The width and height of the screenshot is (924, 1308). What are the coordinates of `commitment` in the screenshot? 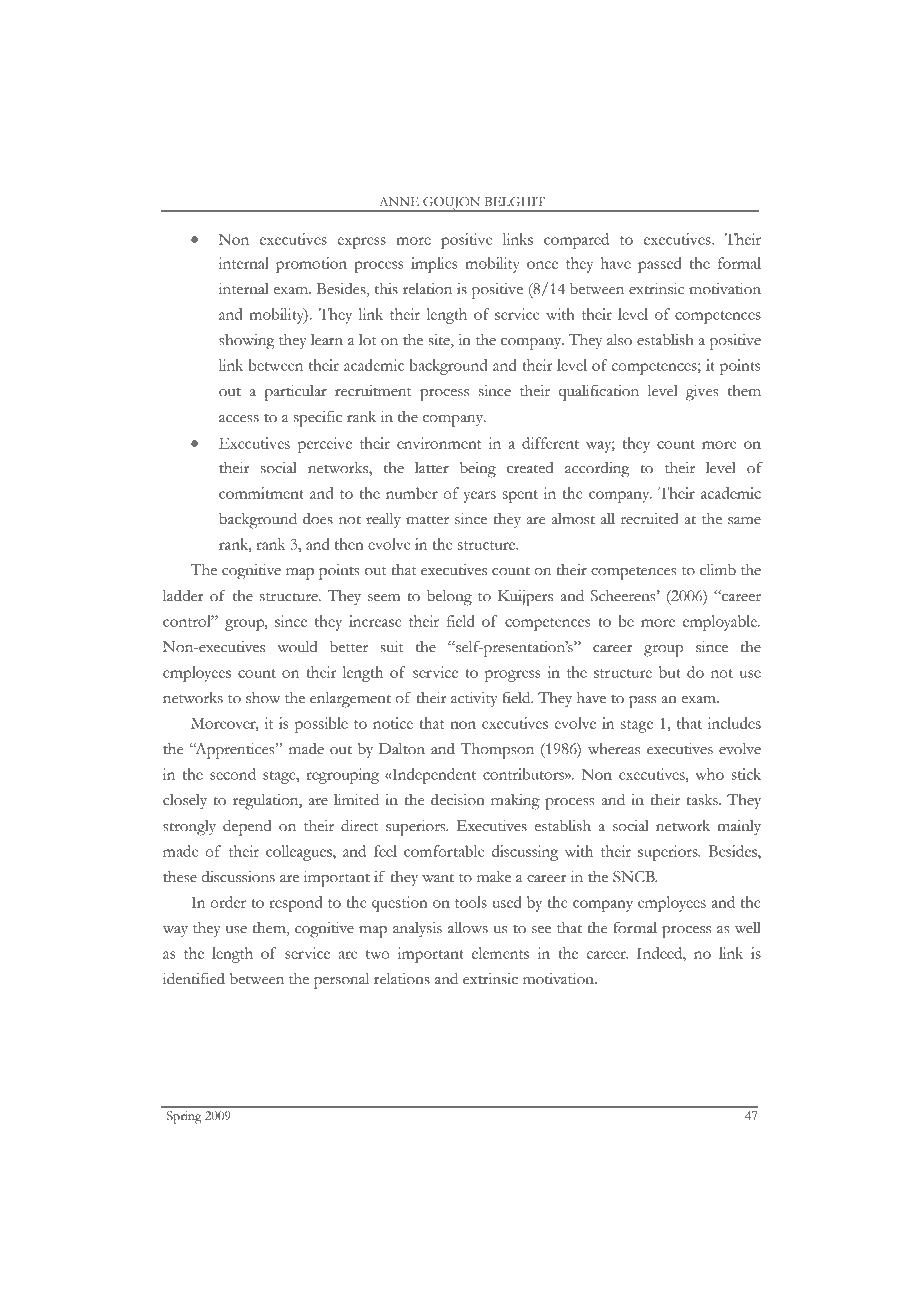 It's located at (261, 493).
